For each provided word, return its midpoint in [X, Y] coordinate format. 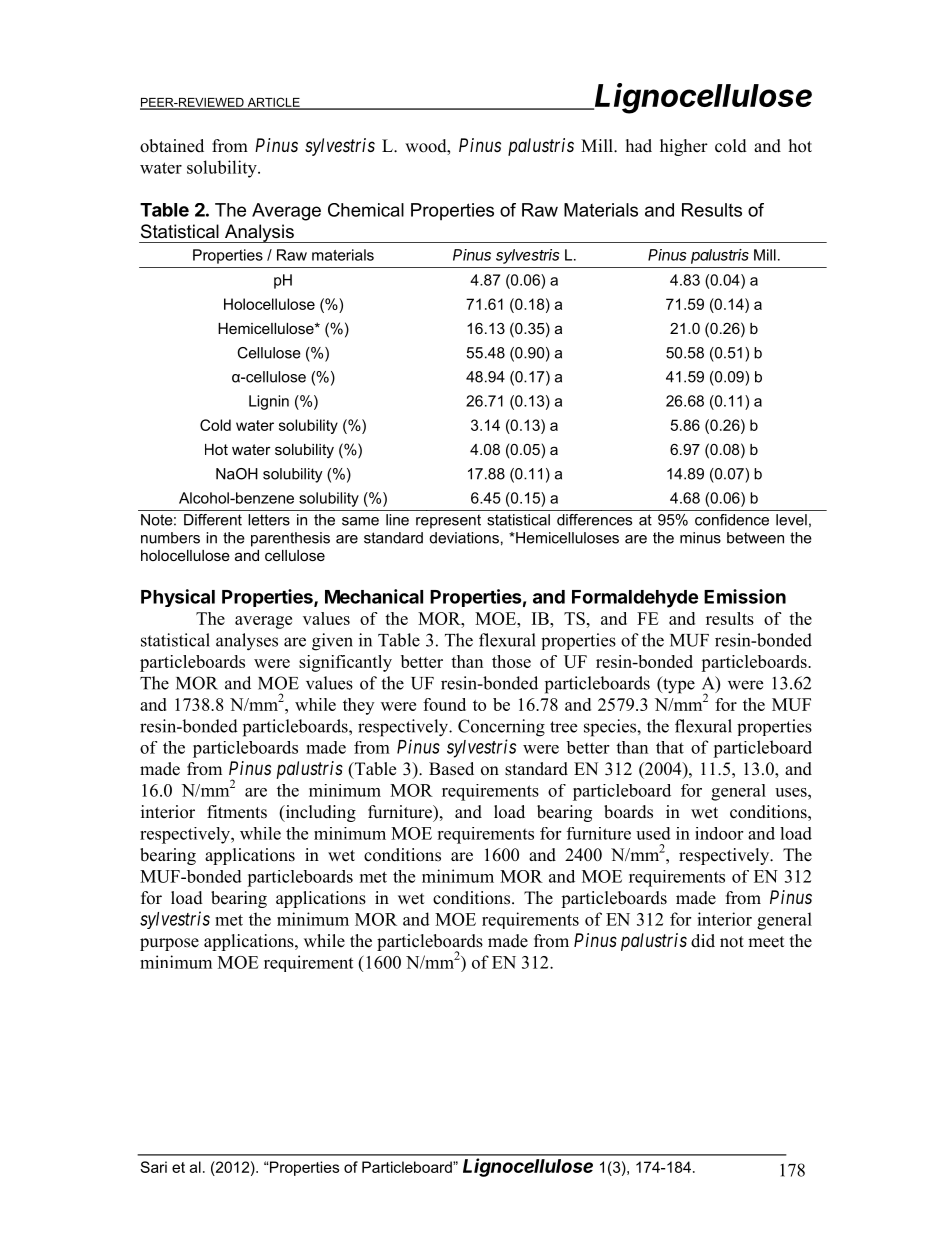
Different [213, 520]
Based [451, 769]
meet [766, 942]
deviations [464, 538]
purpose [169, 944]
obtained [172, 146]
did [703, 941]
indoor [719, 833]
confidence [732, 520]
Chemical [366, 210]
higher [684, 147]
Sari [153, 1167]
